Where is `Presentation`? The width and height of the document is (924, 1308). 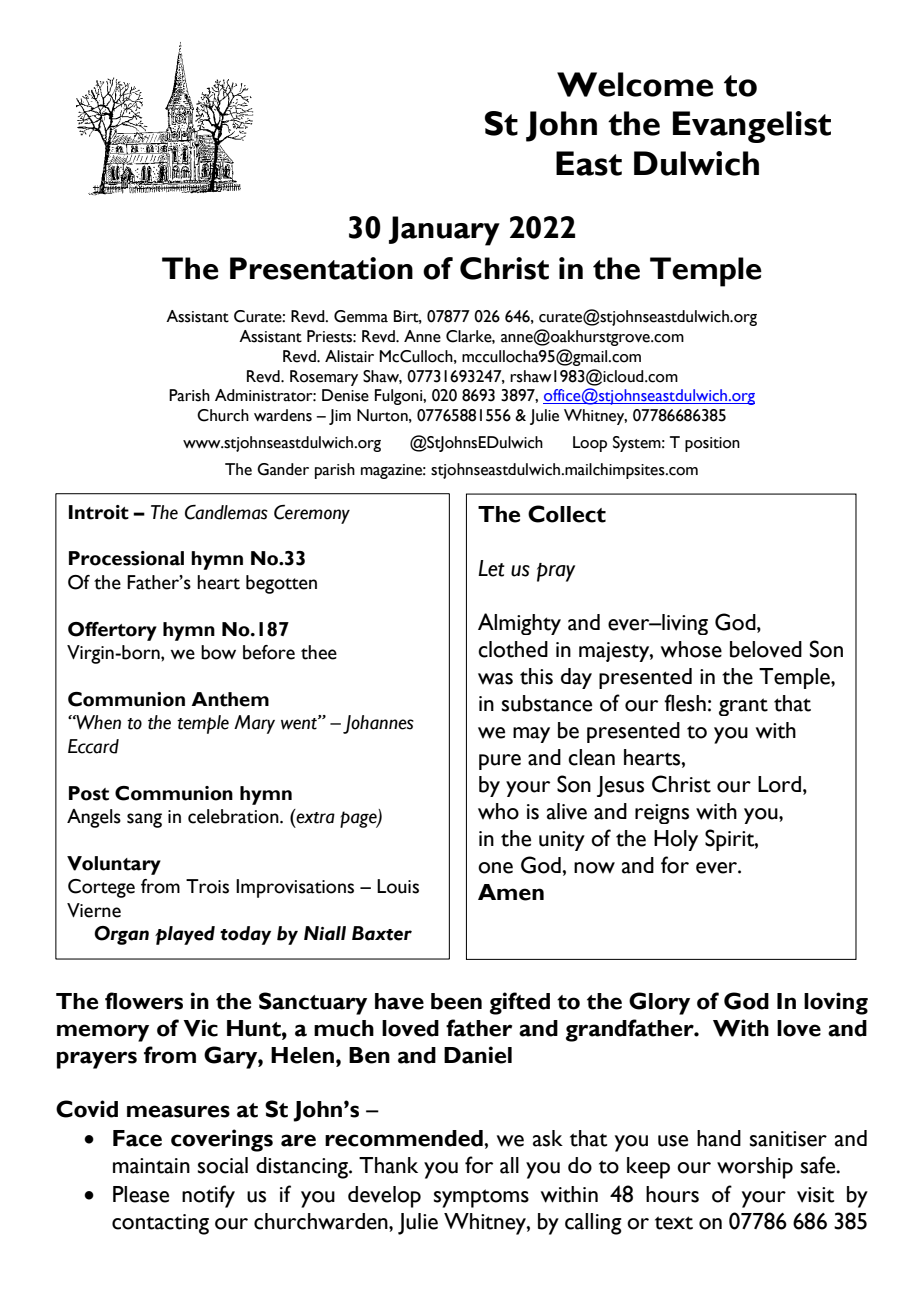
Presentation is located at coordinates (321, 268).
